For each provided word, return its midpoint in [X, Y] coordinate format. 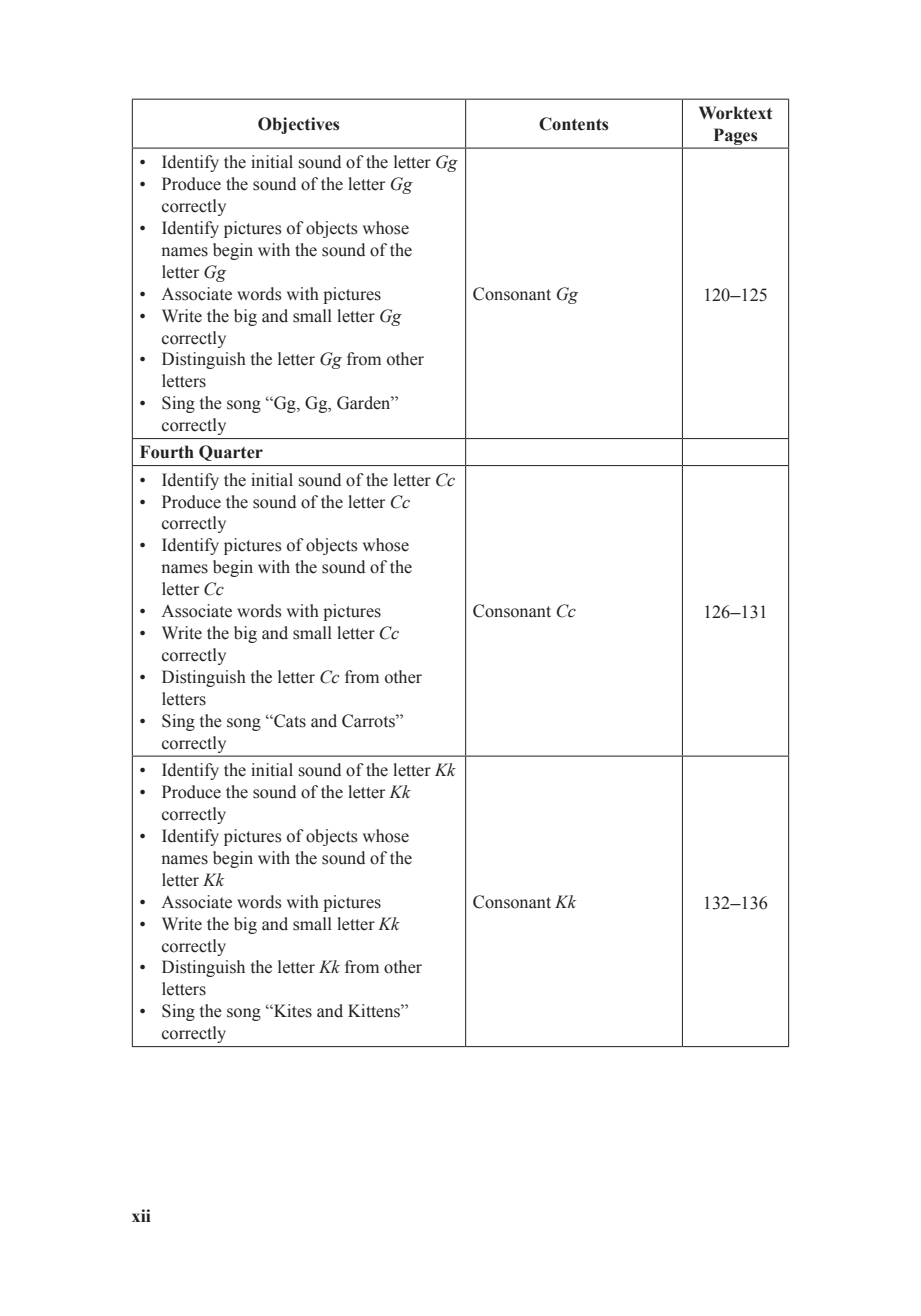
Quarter [231, 453]
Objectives [299, 125]
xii [141, 1215]
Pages [735, 137]
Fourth [167, 452]
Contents [574, 124]
